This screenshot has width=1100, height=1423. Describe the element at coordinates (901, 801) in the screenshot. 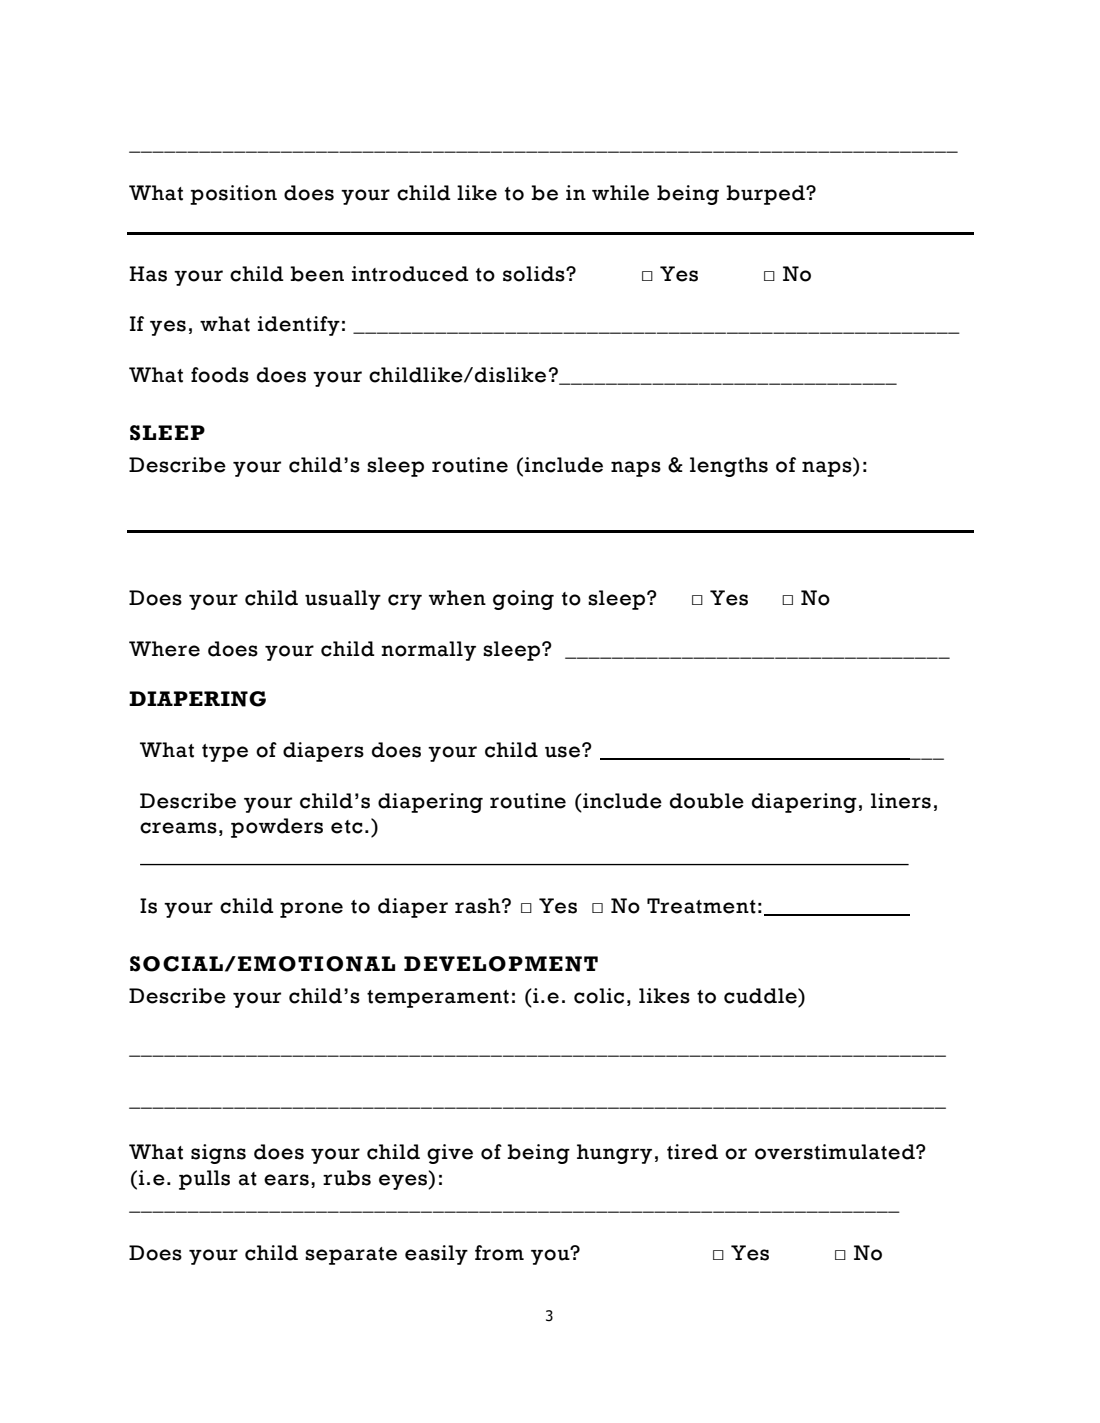

I see `liners` at that location.
